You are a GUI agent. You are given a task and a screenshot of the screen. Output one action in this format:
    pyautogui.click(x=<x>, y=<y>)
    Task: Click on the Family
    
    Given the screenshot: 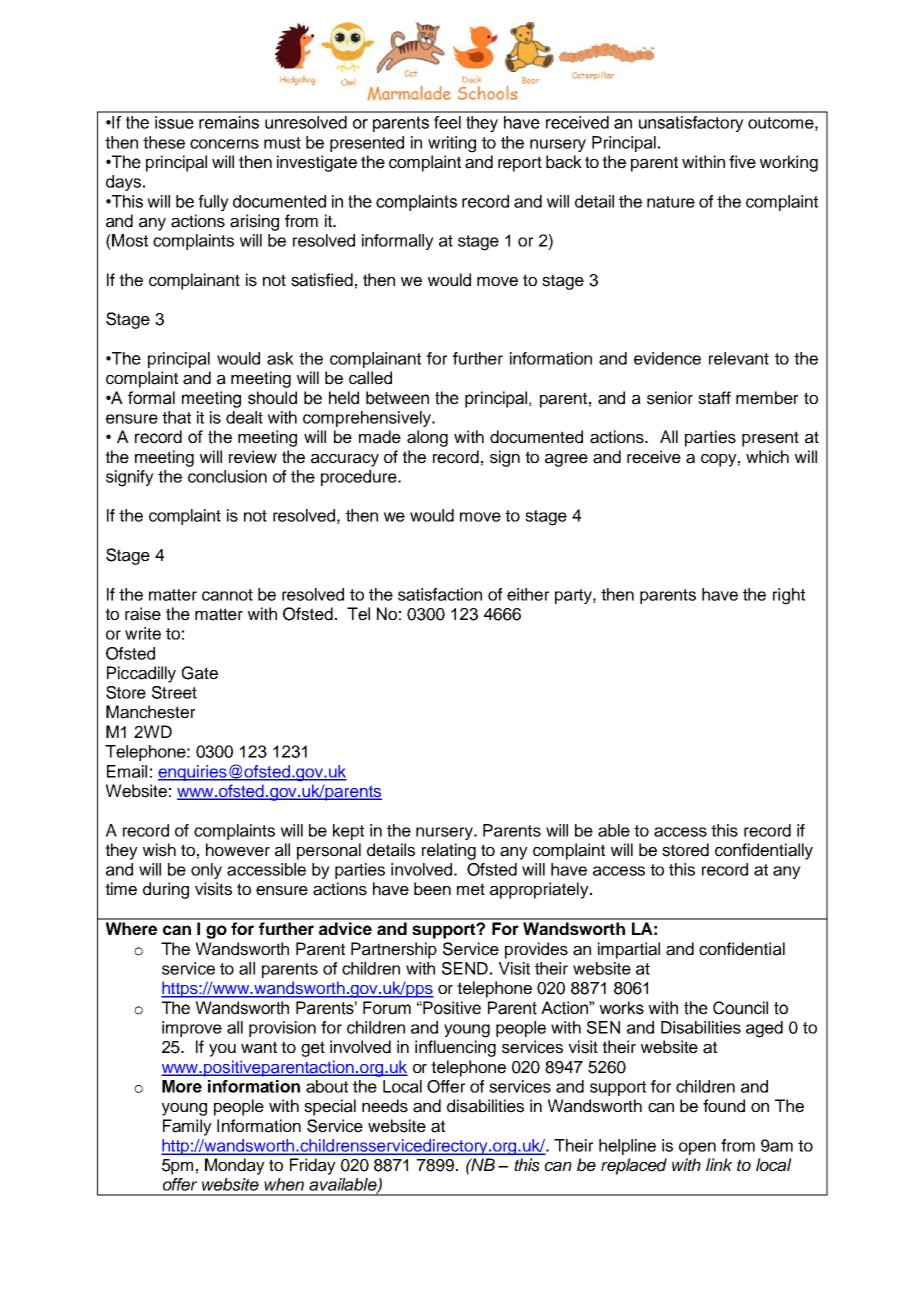 What is the action you would take?
    pyautogui.click(x=187, y=1127)
